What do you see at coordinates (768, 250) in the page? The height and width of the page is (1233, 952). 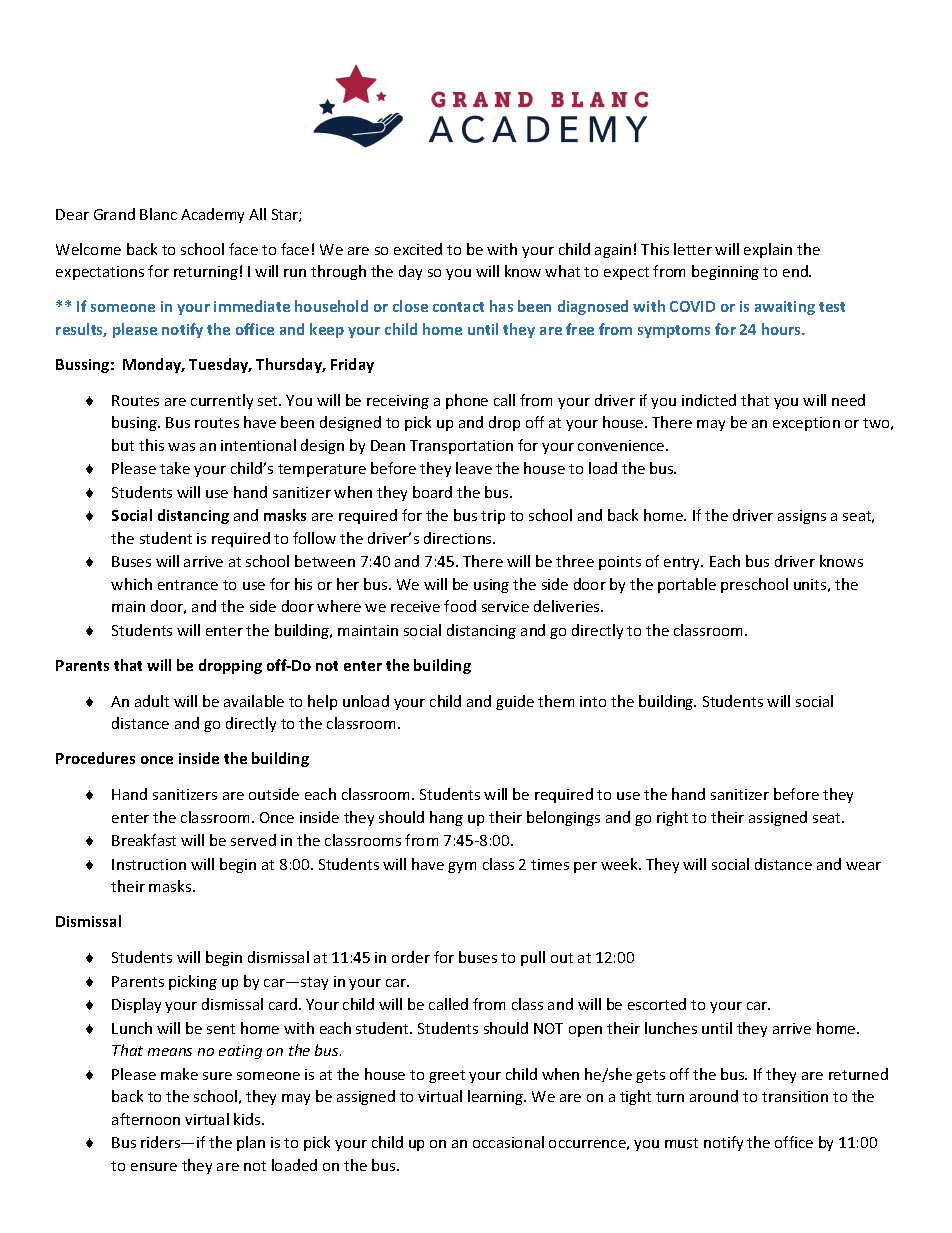 I see `explain` at bounding box center [768, 250].
